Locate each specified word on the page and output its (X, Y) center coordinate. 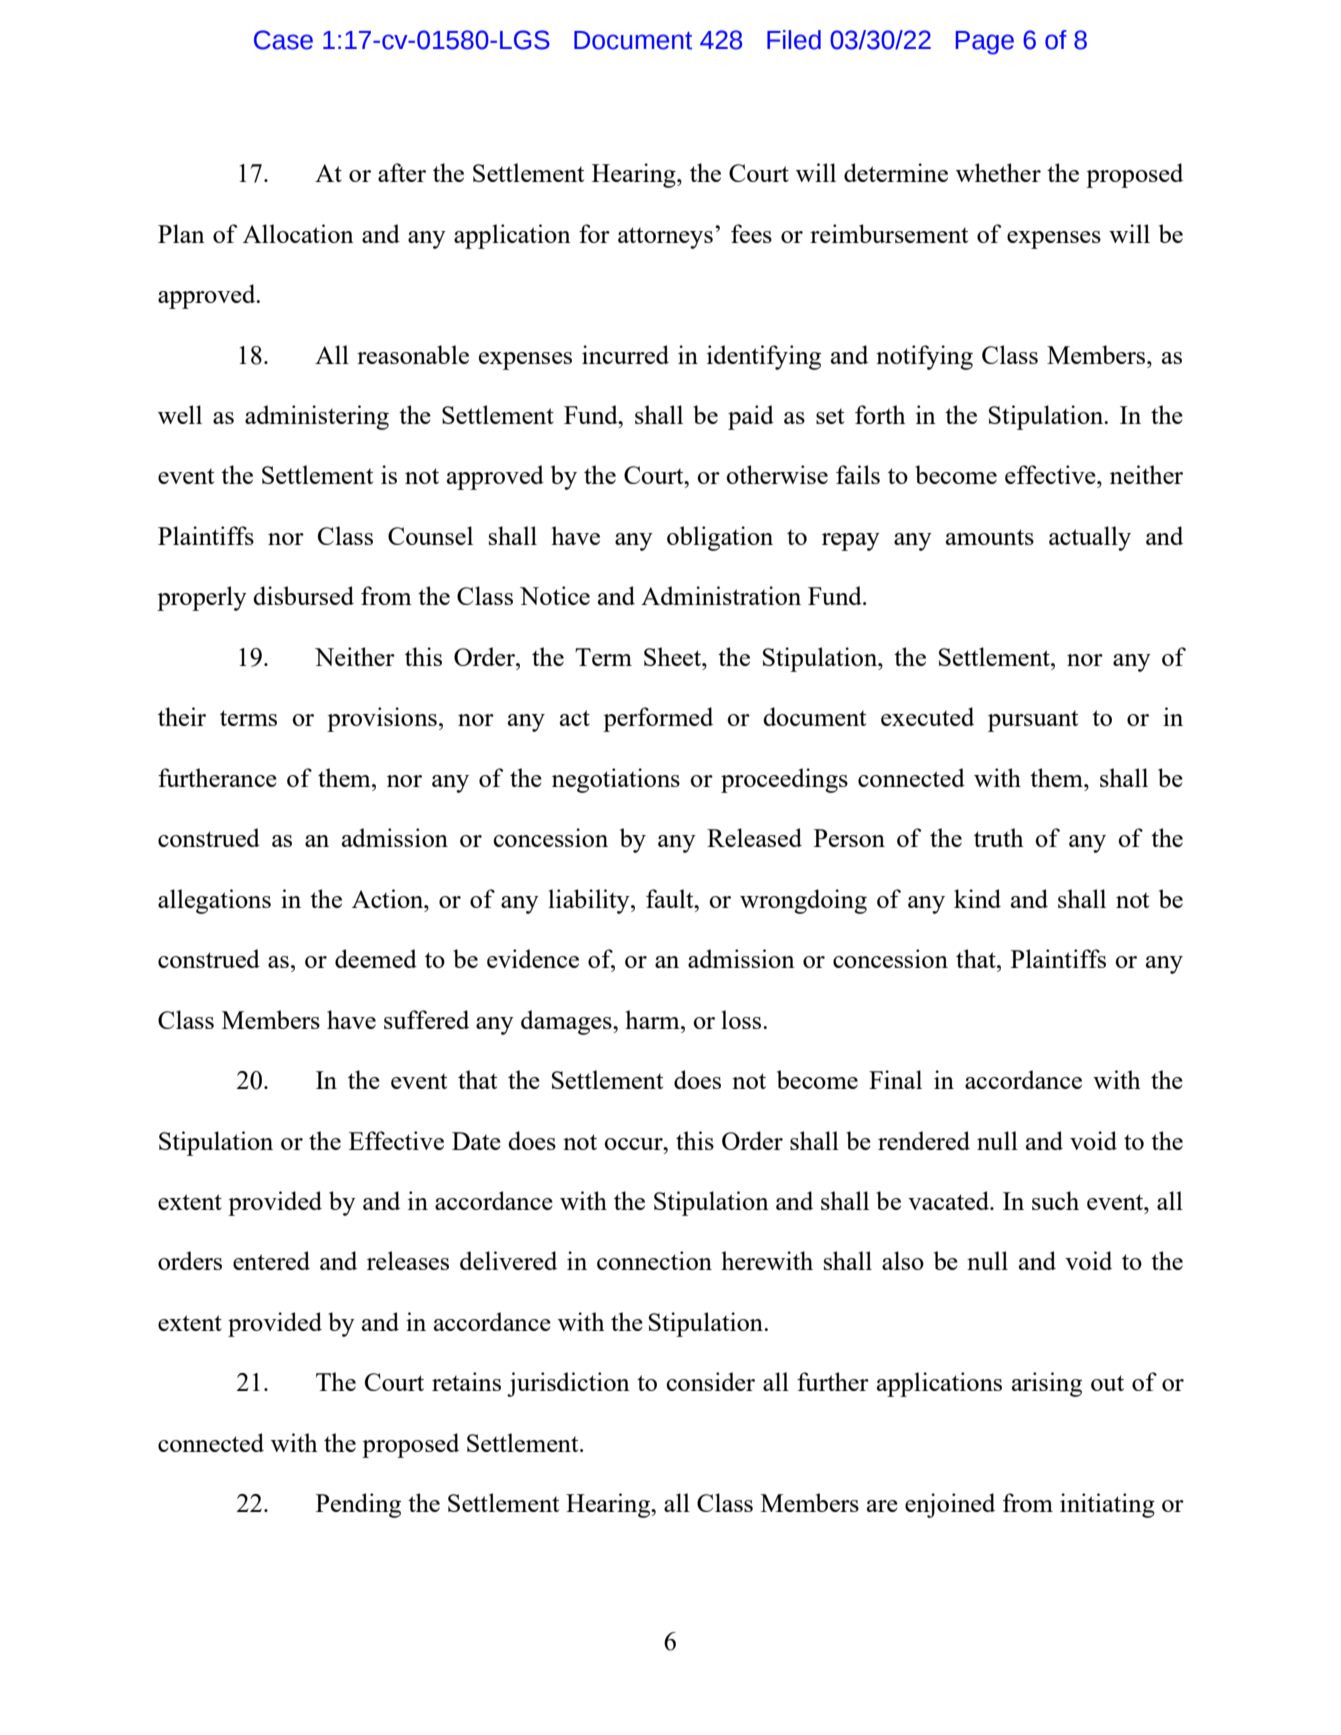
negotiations (616, 780)
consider (710, 1381)
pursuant (1033, 721)
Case (283, 40)
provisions (382, 719)
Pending (358, 1505)
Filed (794, 40)
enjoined (950, 1505)
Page (985, 43)
